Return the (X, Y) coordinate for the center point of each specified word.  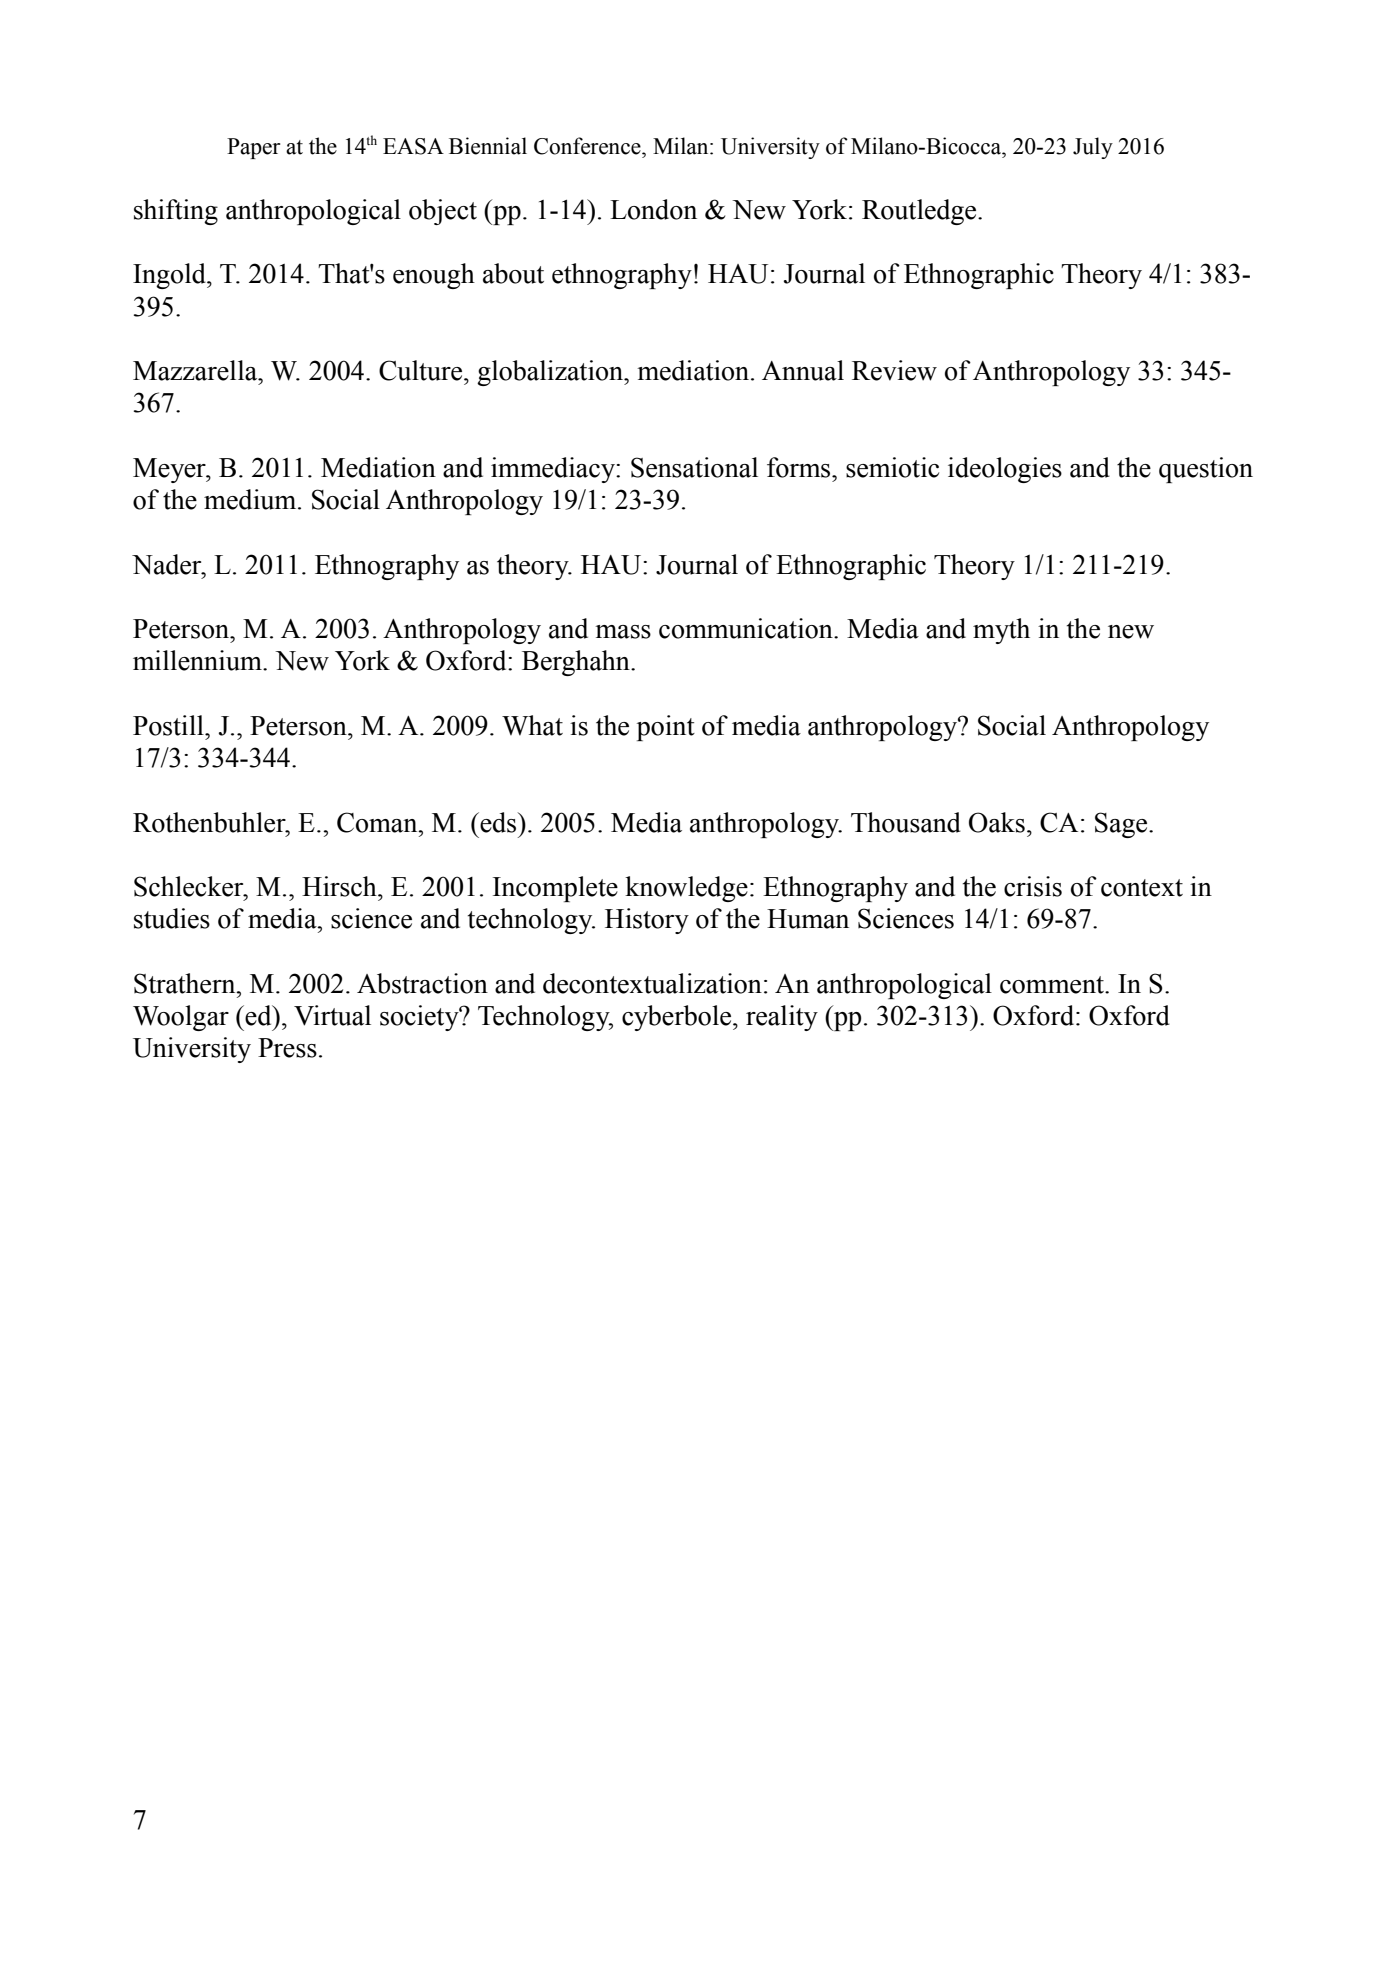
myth (1001, 631)
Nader (168, 564)
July (1093, 148)
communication (747, 628)
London (653, 209)
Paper (253, 148)
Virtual (332, 1015)
